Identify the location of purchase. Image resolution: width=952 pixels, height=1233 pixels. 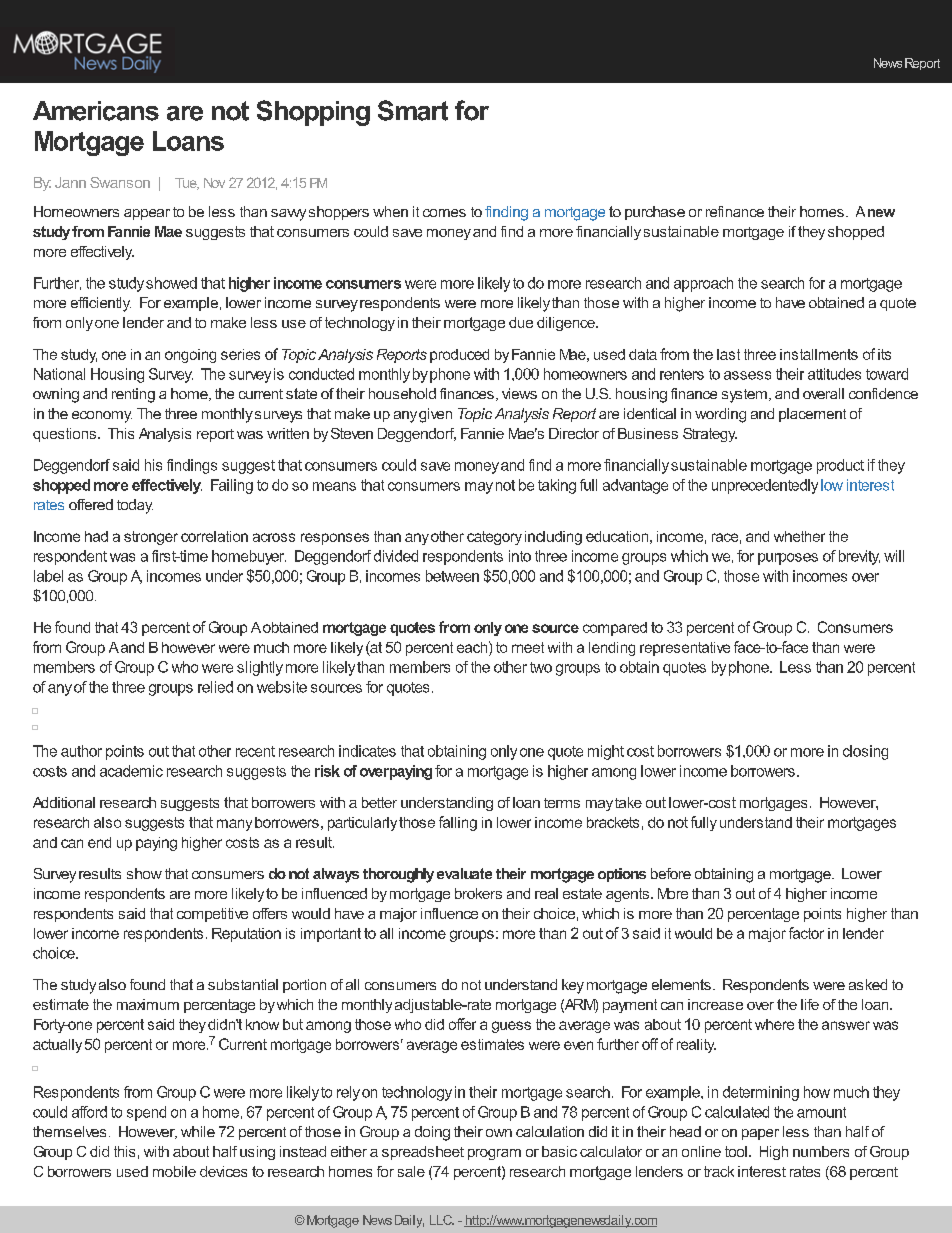
(655, 213).
